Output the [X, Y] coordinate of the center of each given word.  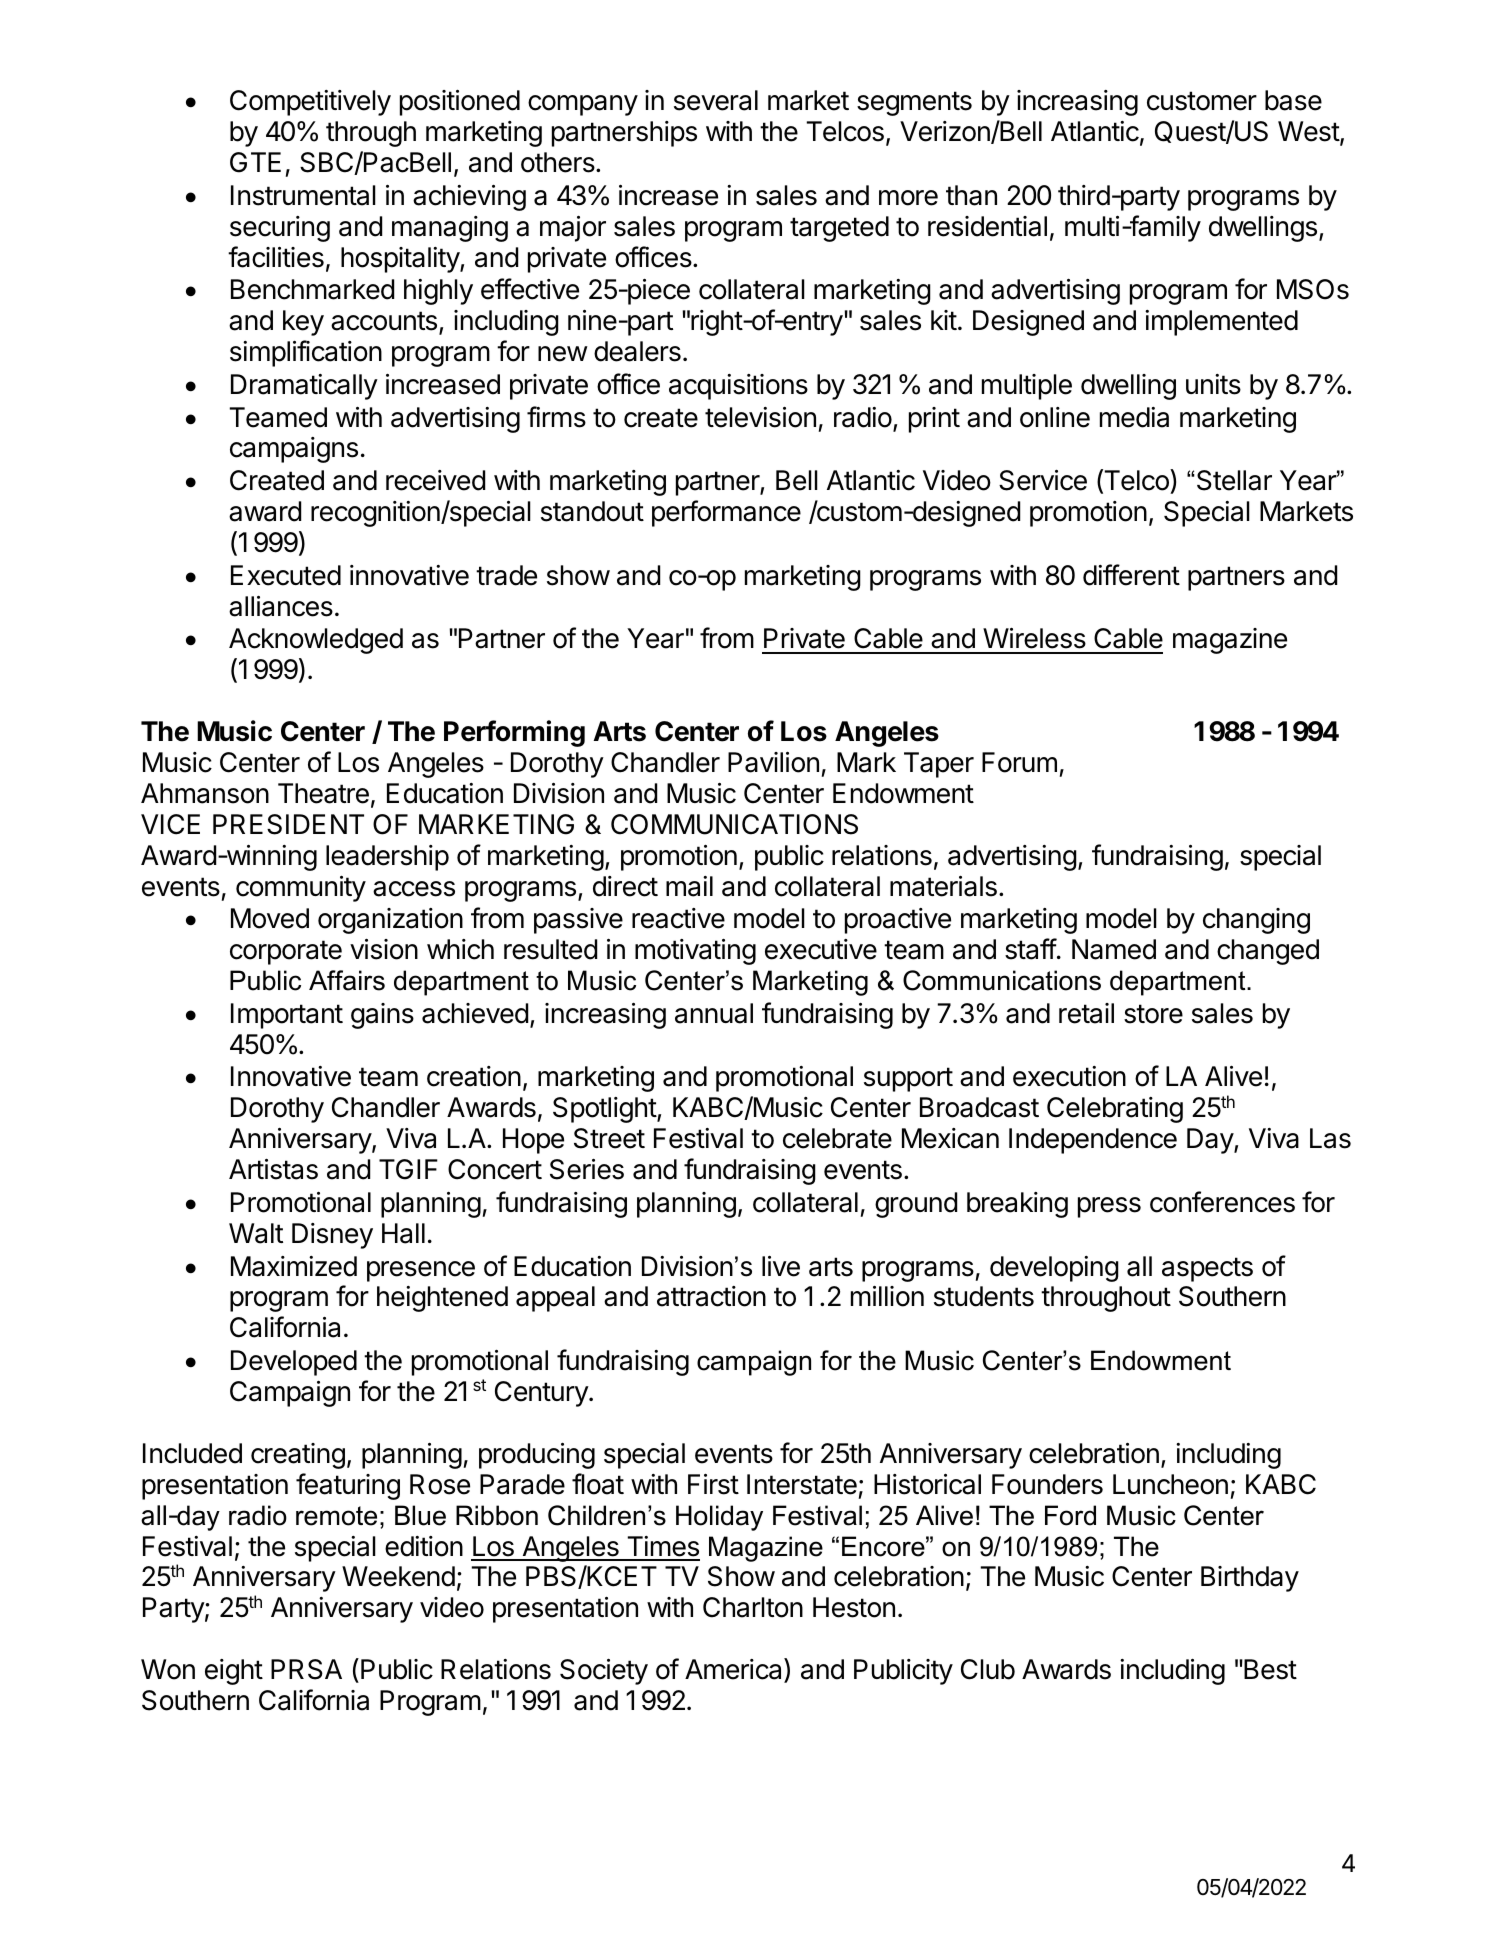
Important [287, 1016]
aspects [1207, 1269]
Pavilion [773, 762]
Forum [1019, 762]
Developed [294, 1363]
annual [714, 1013]
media [1134, 417]
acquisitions [738, 387]
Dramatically [304, 387]
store [1153, 1014]
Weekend [398, 1576]
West [1309, 132]
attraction [711, 1296]
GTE [255, 162]
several [716, 100]
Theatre [323, 793]
